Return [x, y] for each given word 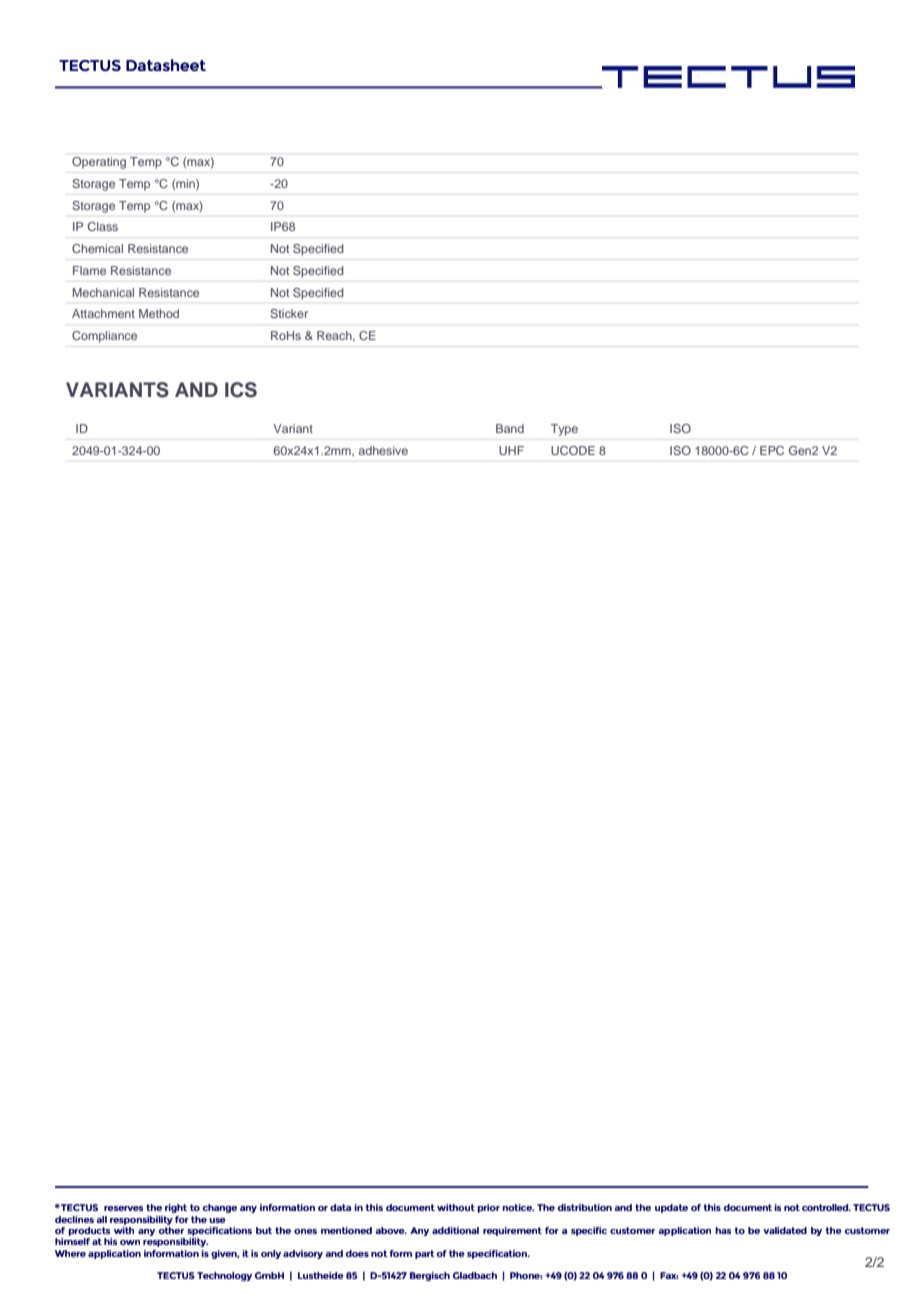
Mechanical [103, 292]
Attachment [103, 313]
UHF [511, 450]
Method [159, 313]
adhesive [383, 450]
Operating [99, 163]
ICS [241, 390]
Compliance [104, 337]
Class [103, 226]
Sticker [289, 313]
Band [510, 428]
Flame [89, 270]
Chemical [97, 248]
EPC [772, 450]
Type [564, 430]
